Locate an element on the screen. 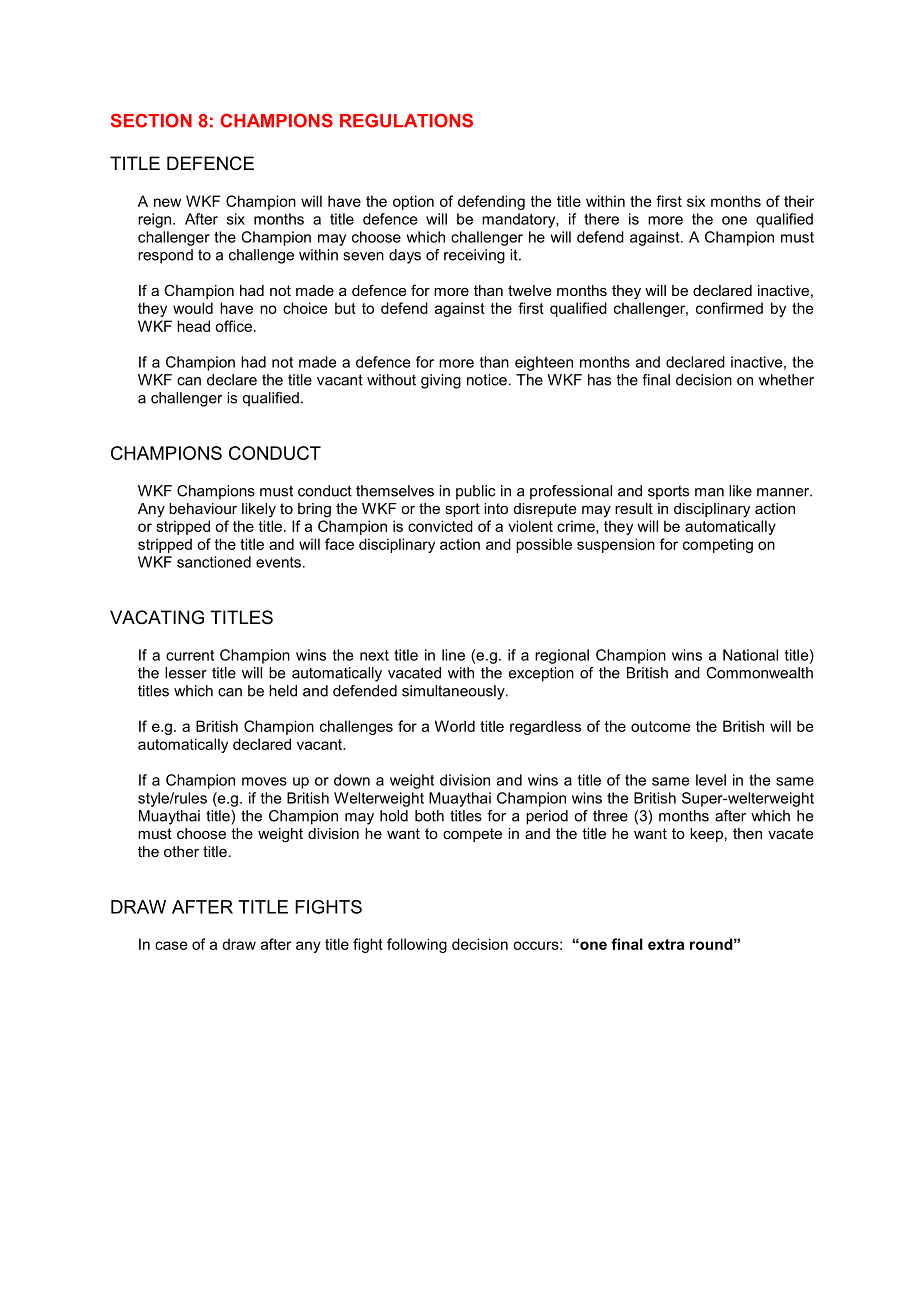 The image size is (924, 1308). following is located at coordinates (417, 945).
